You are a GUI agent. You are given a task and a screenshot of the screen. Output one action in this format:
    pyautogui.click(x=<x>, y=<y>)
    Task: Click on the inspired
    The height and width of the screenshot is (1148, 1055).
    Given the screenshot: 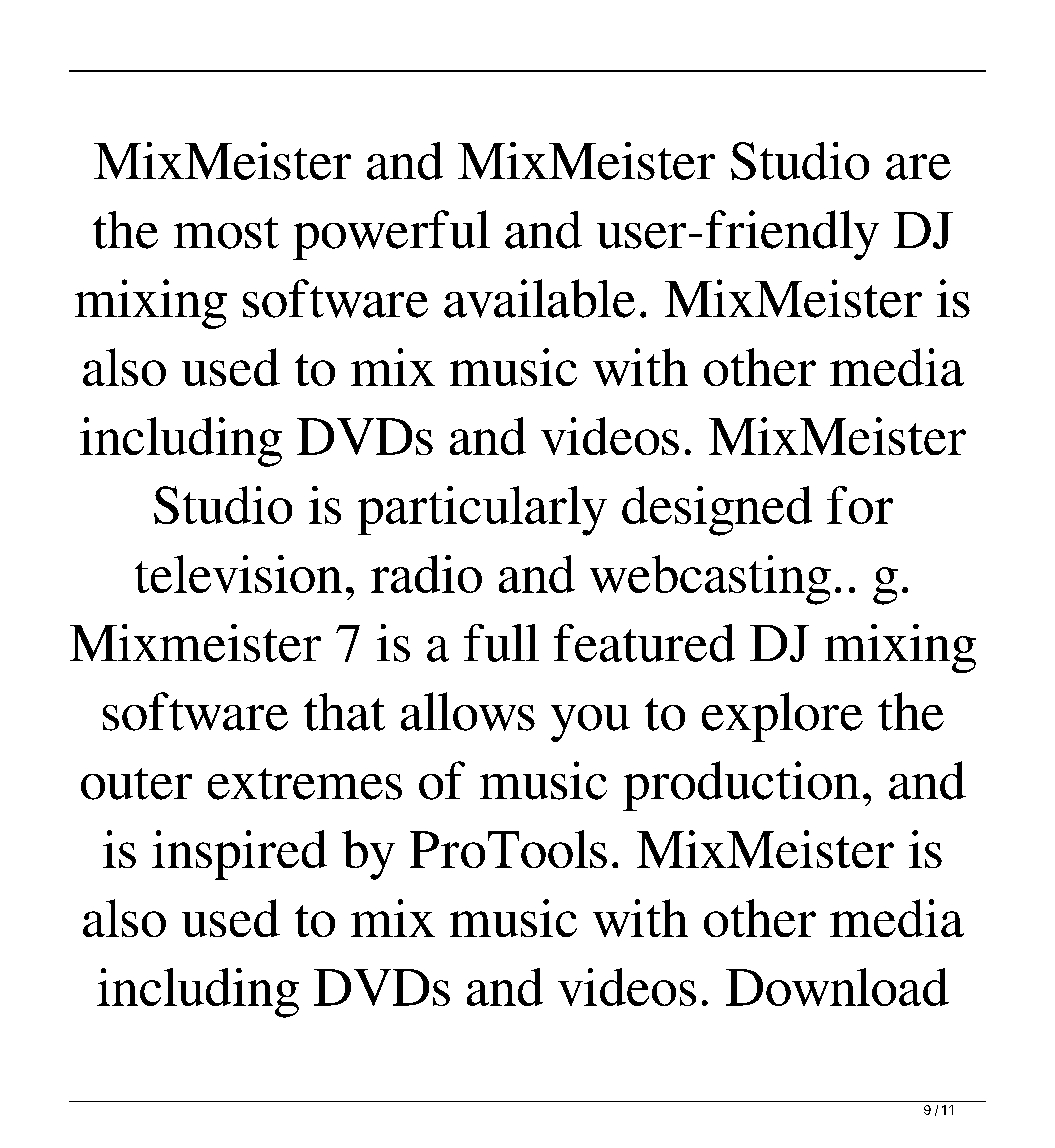 What is the action you would take?
    pyautogui.click(x=239, y=855)
